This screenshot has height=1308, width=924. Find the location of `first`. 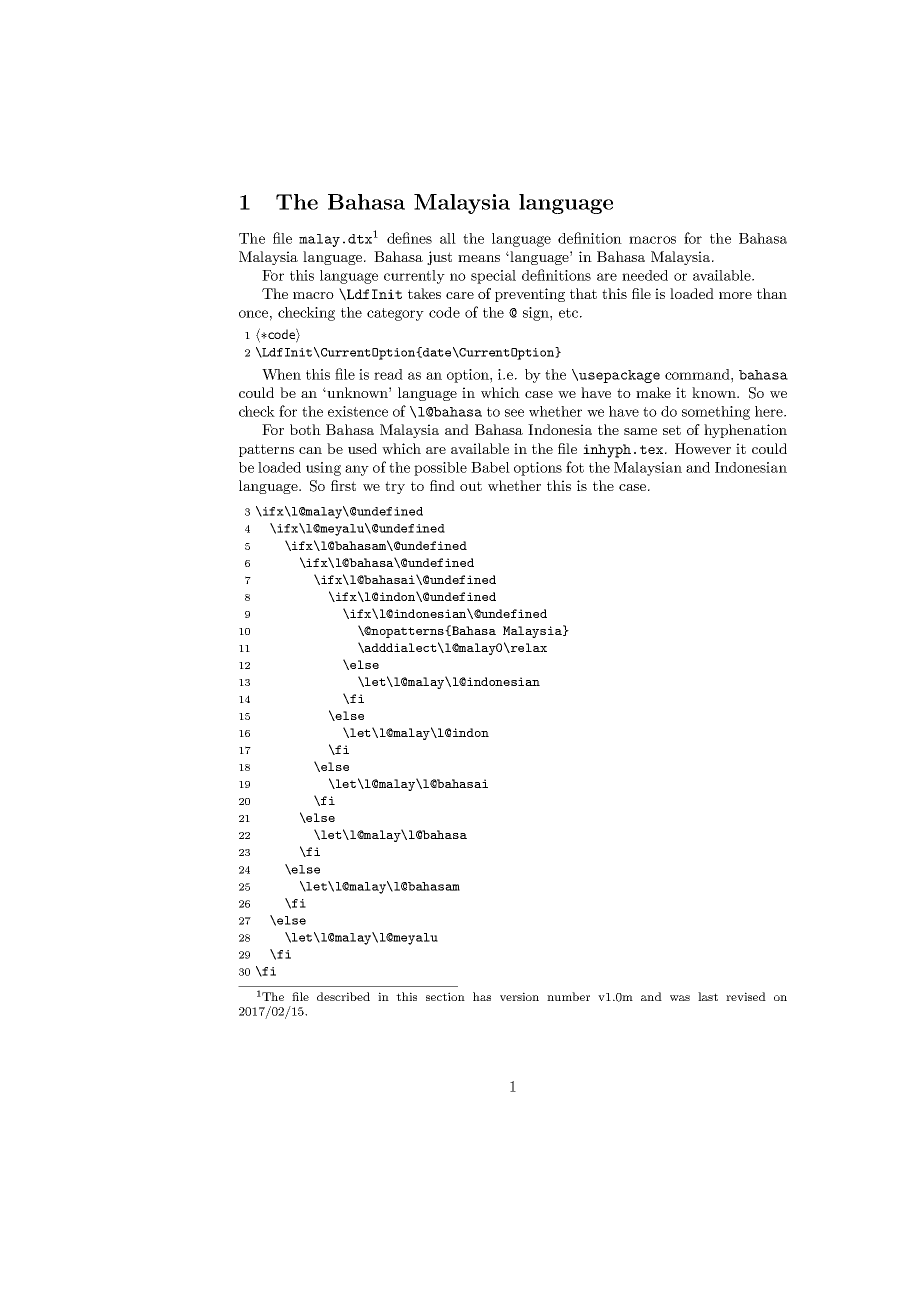

first is located at coordinates (343, 485).
